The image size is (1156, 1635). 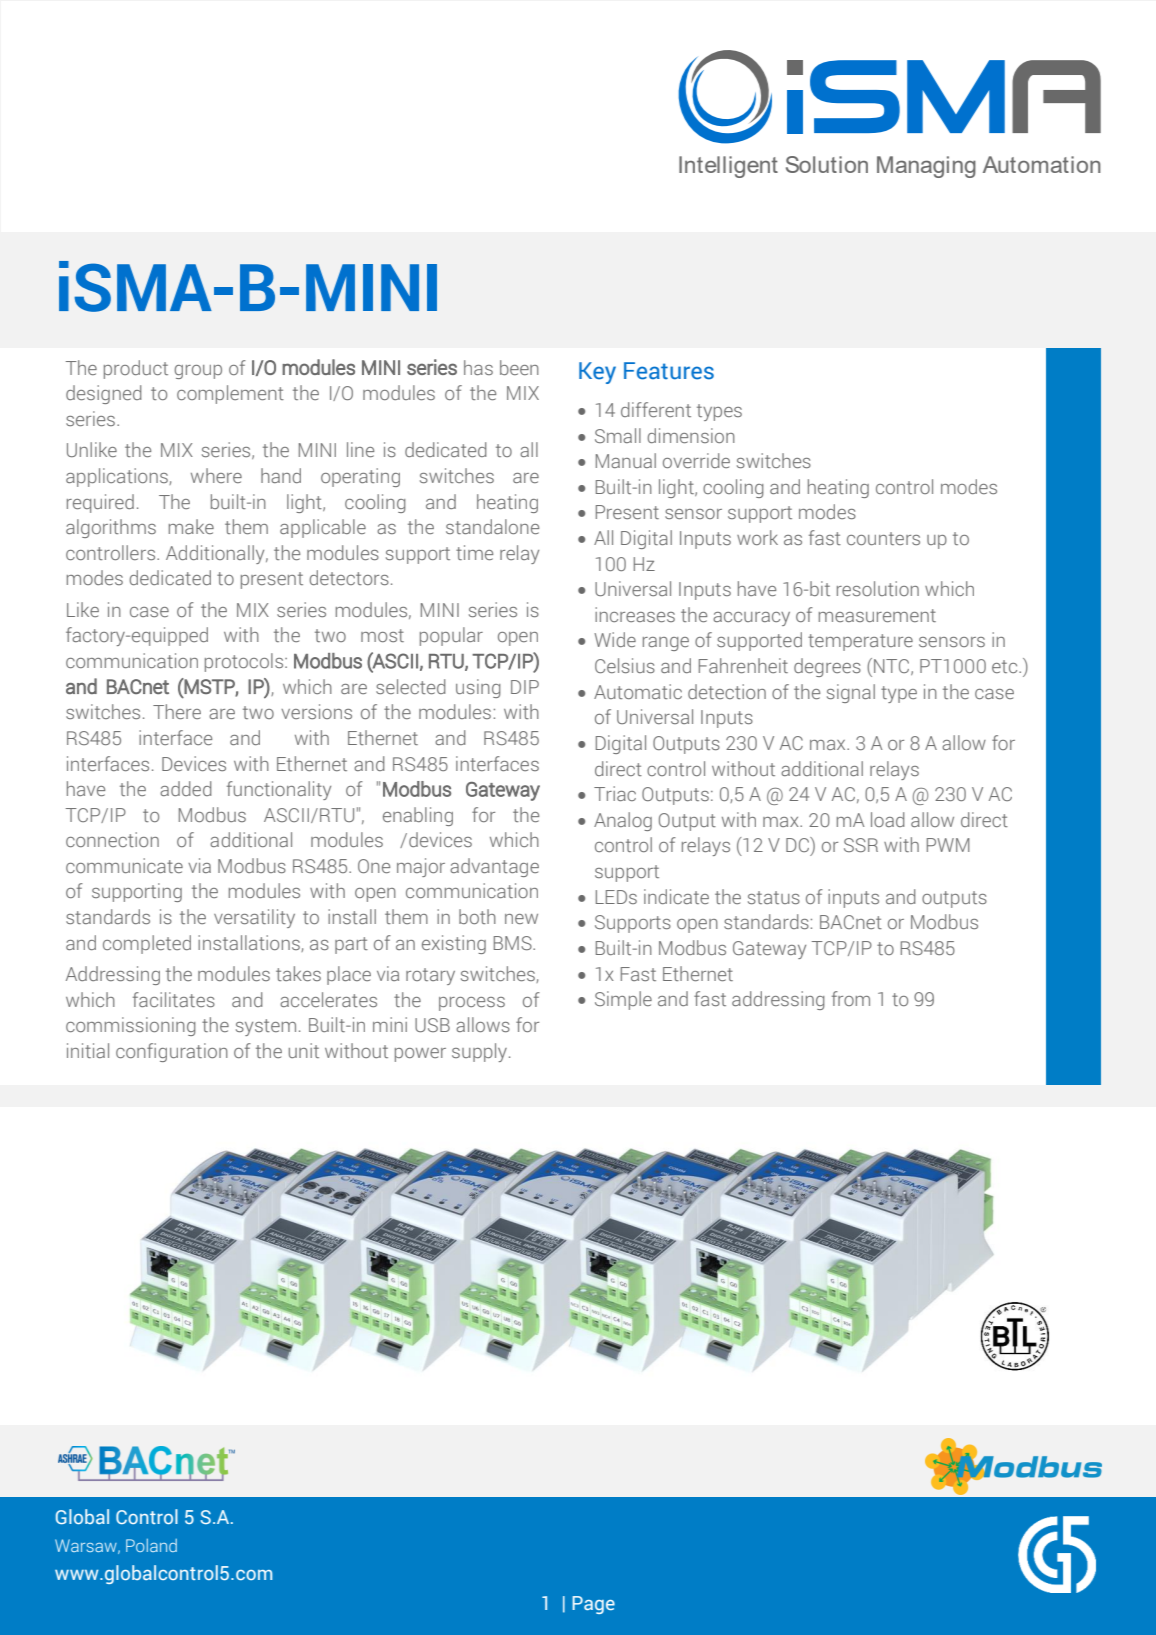 What do you see at coordinates (851, 998) in the document?
I see `from` at bounding box center [851, 998].
